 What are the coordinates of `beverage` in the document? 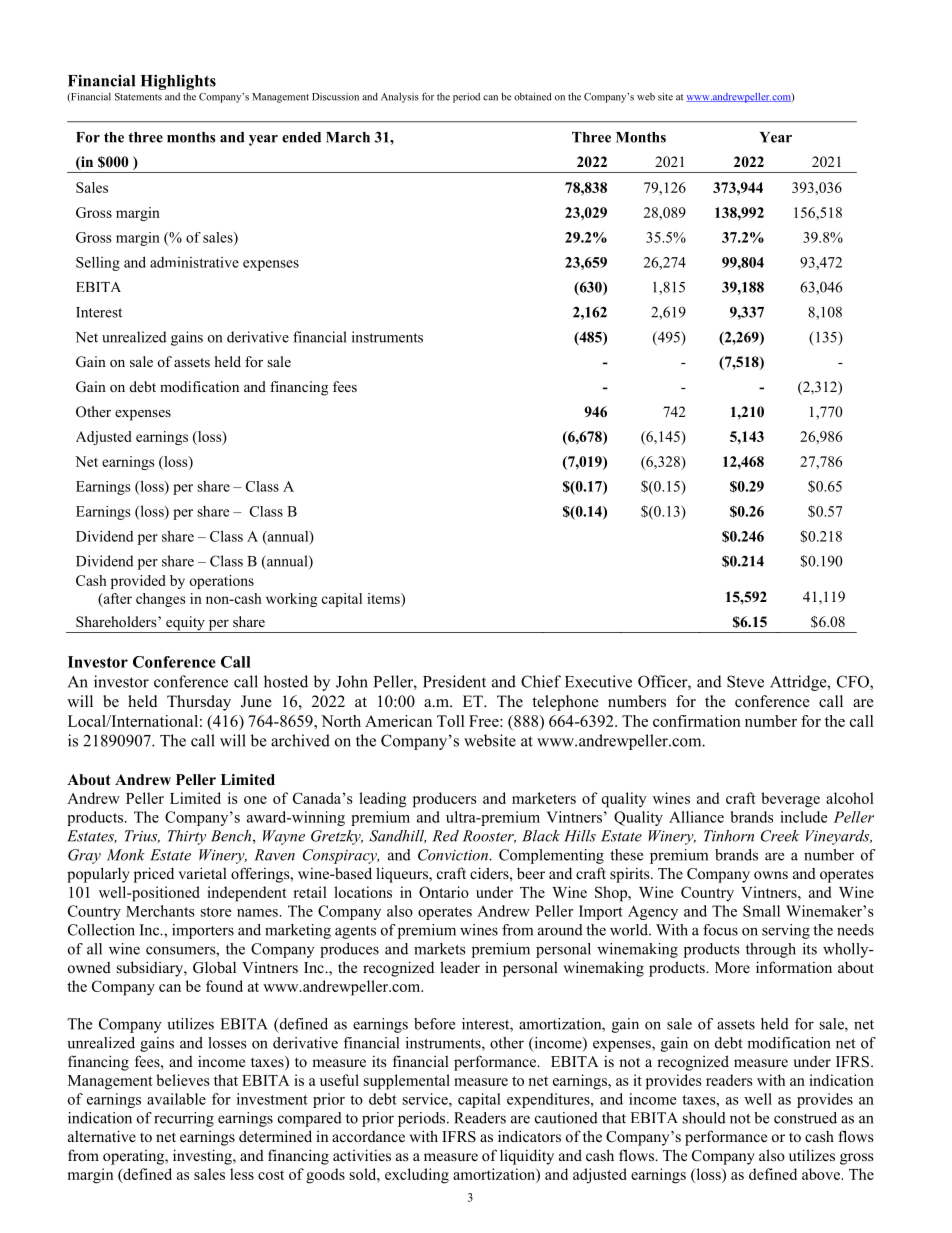 It's located at (790, 800).
